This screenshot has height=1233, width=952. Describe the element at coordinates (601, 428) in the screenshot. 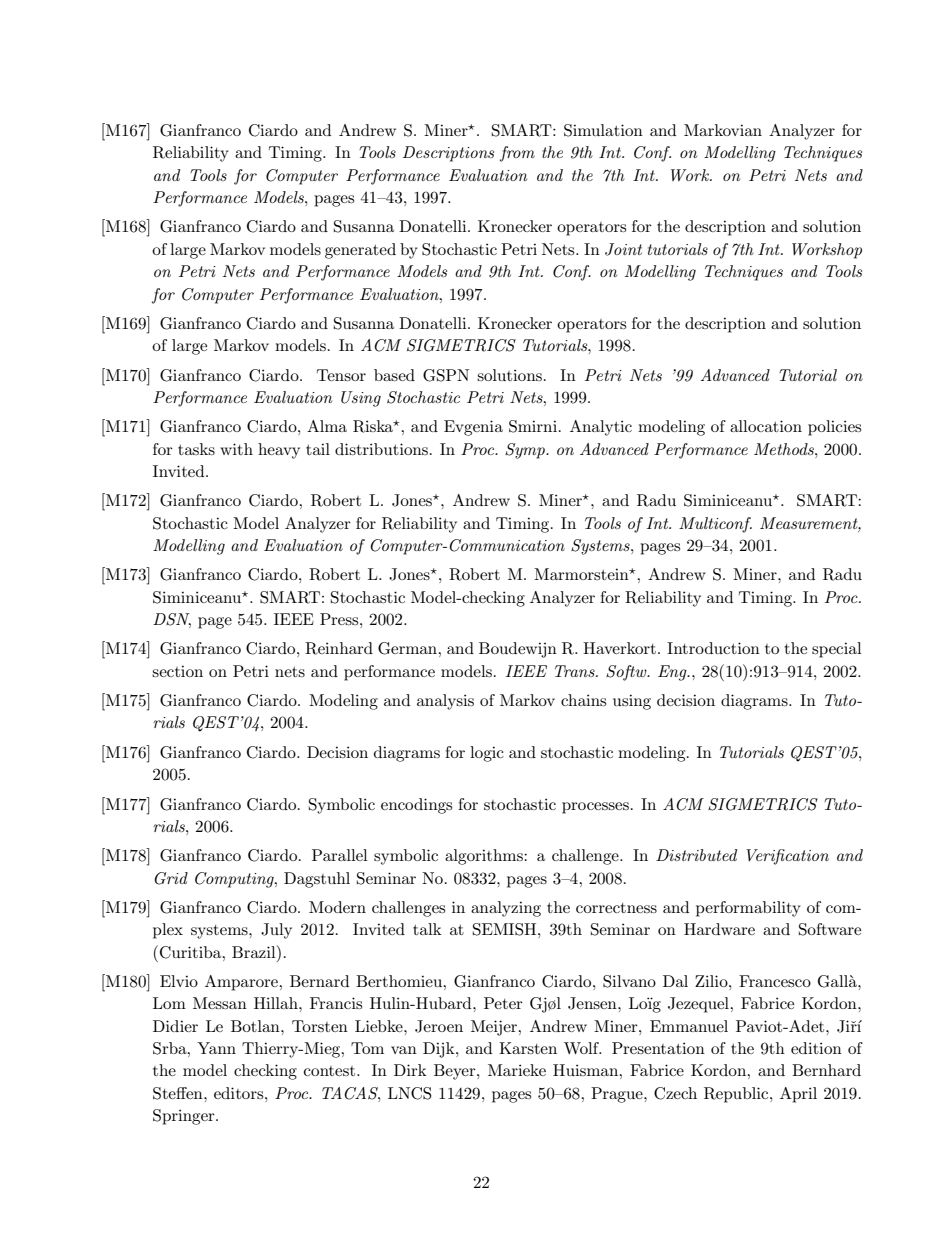

I see `Analytic` at that location.
